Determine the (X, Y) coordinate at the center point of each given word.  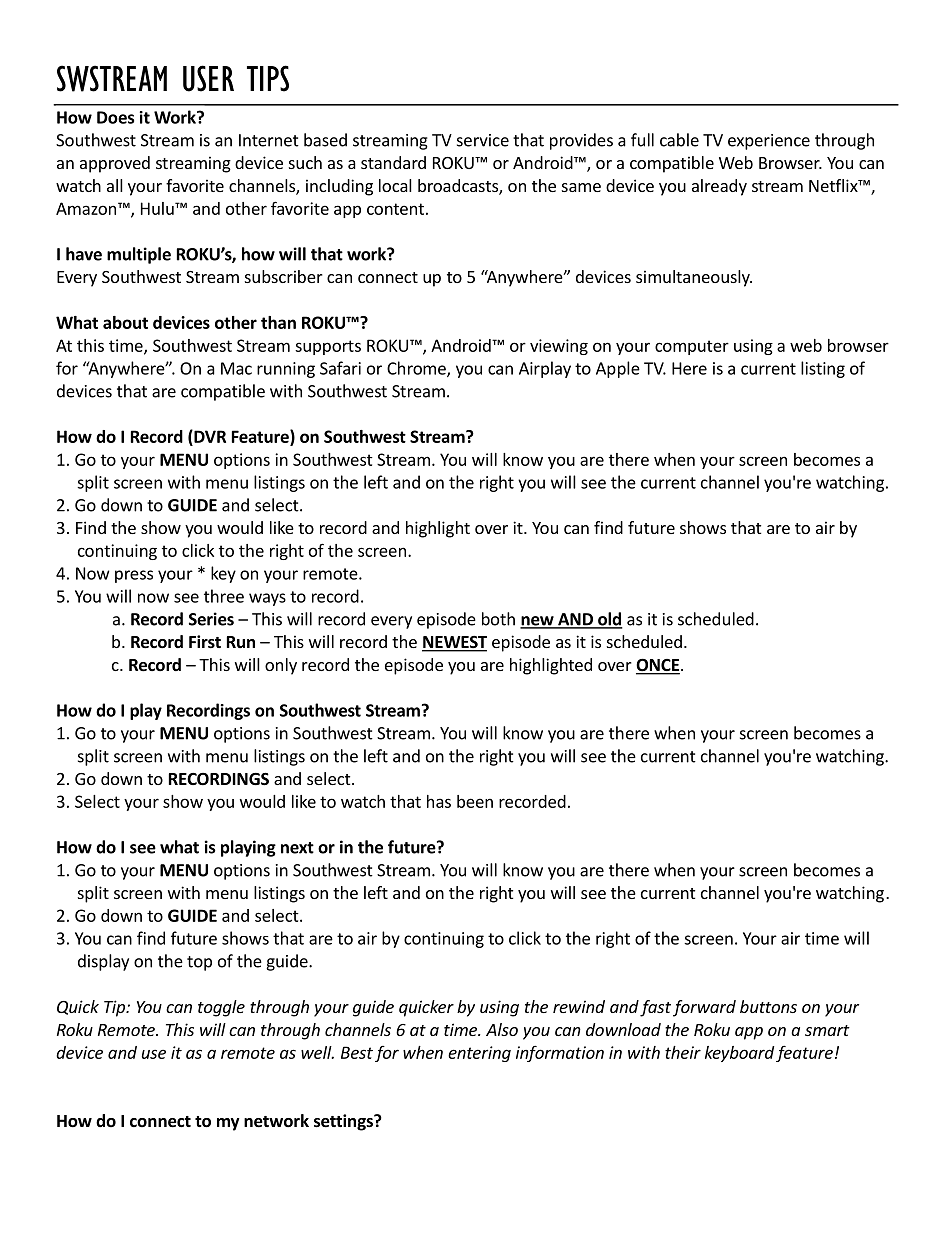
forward (704, 1008)
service (483, 140)
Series (211, 619)
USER (208, 78)
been (475, 801)
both (498, 619)
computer (692, 347)
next (297, 848)
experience (769, 142)
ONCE (658, 666)
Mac (236, 368)
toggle (221, 1008)
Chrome (417, 369)
